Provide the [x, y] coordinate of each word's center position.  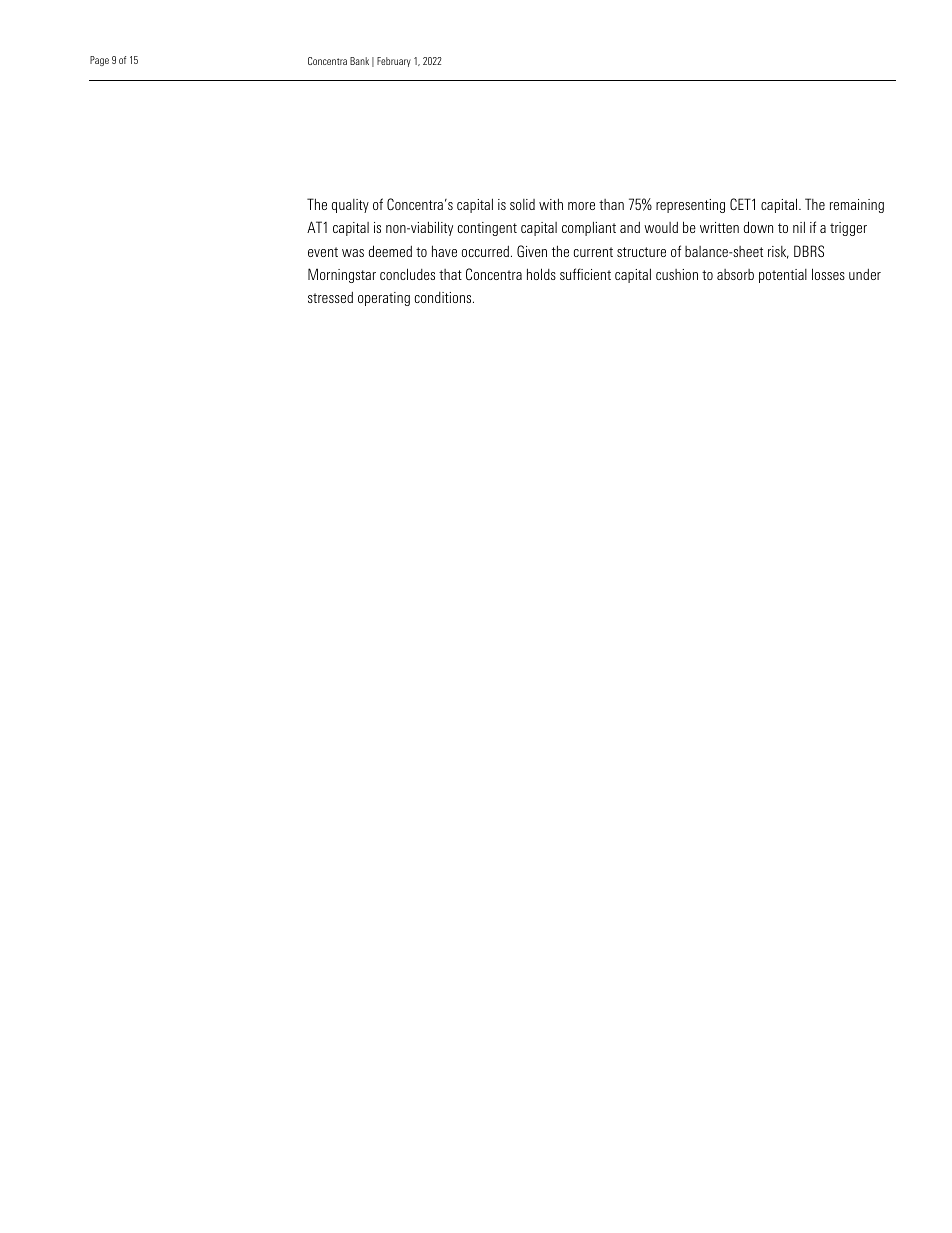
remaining [857, 206]
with [551, 204]
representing [690, 206]
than [611, 204]
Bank [359, 61]
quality [350, 206]
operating [384, 299]
